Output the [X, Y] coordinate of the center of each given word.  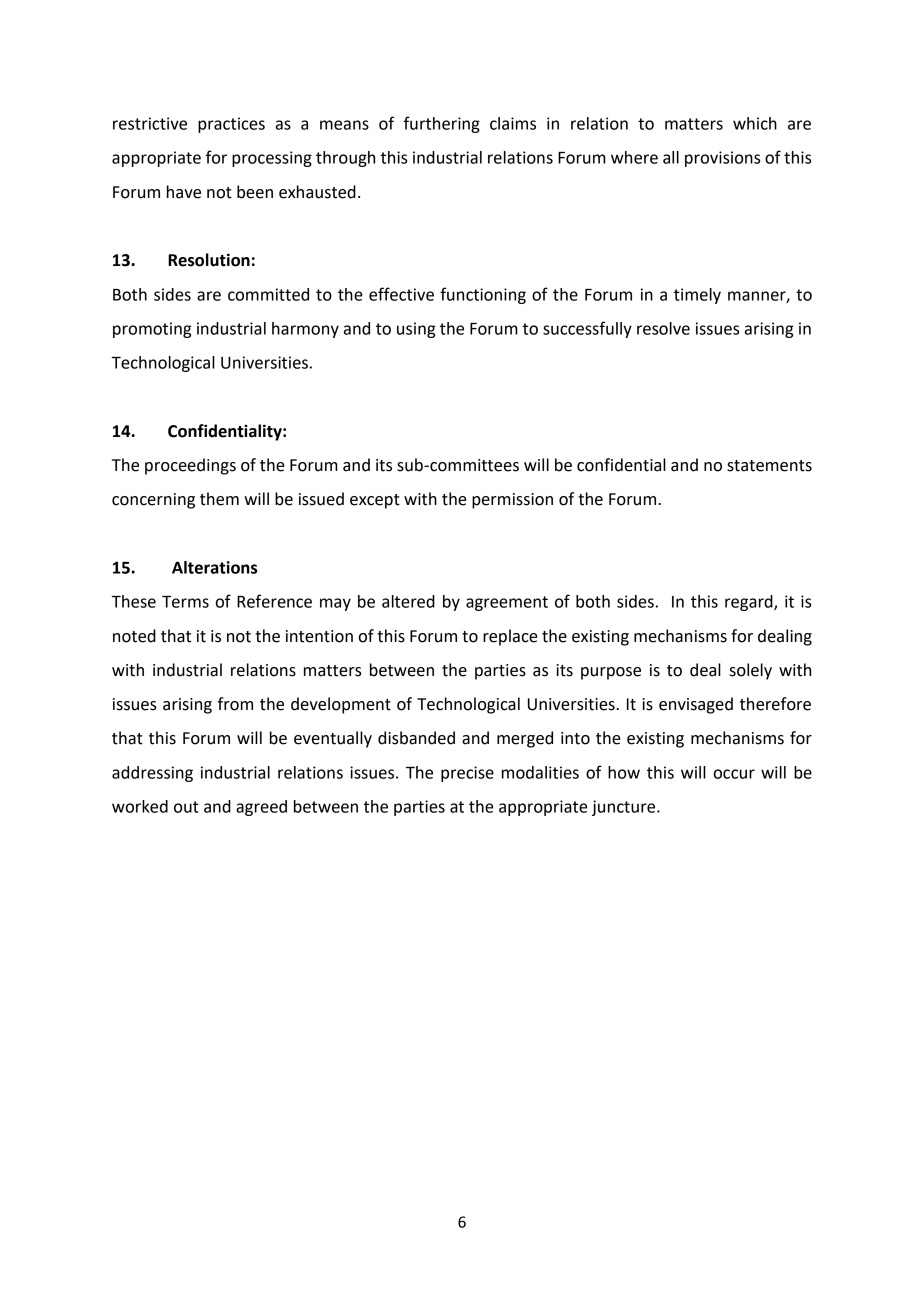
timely [697, 296]
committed [268, 294]
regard [750, 603]
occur [734, 774]
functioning [483, 295]
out [186, 807]
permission [512, 501]
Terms [185, 602]
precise [467, 774]
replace [510, 637]
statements [769, 466]
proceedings [190, 466]
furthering [442, 124]
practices [231, 125]
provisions [722, 159]
